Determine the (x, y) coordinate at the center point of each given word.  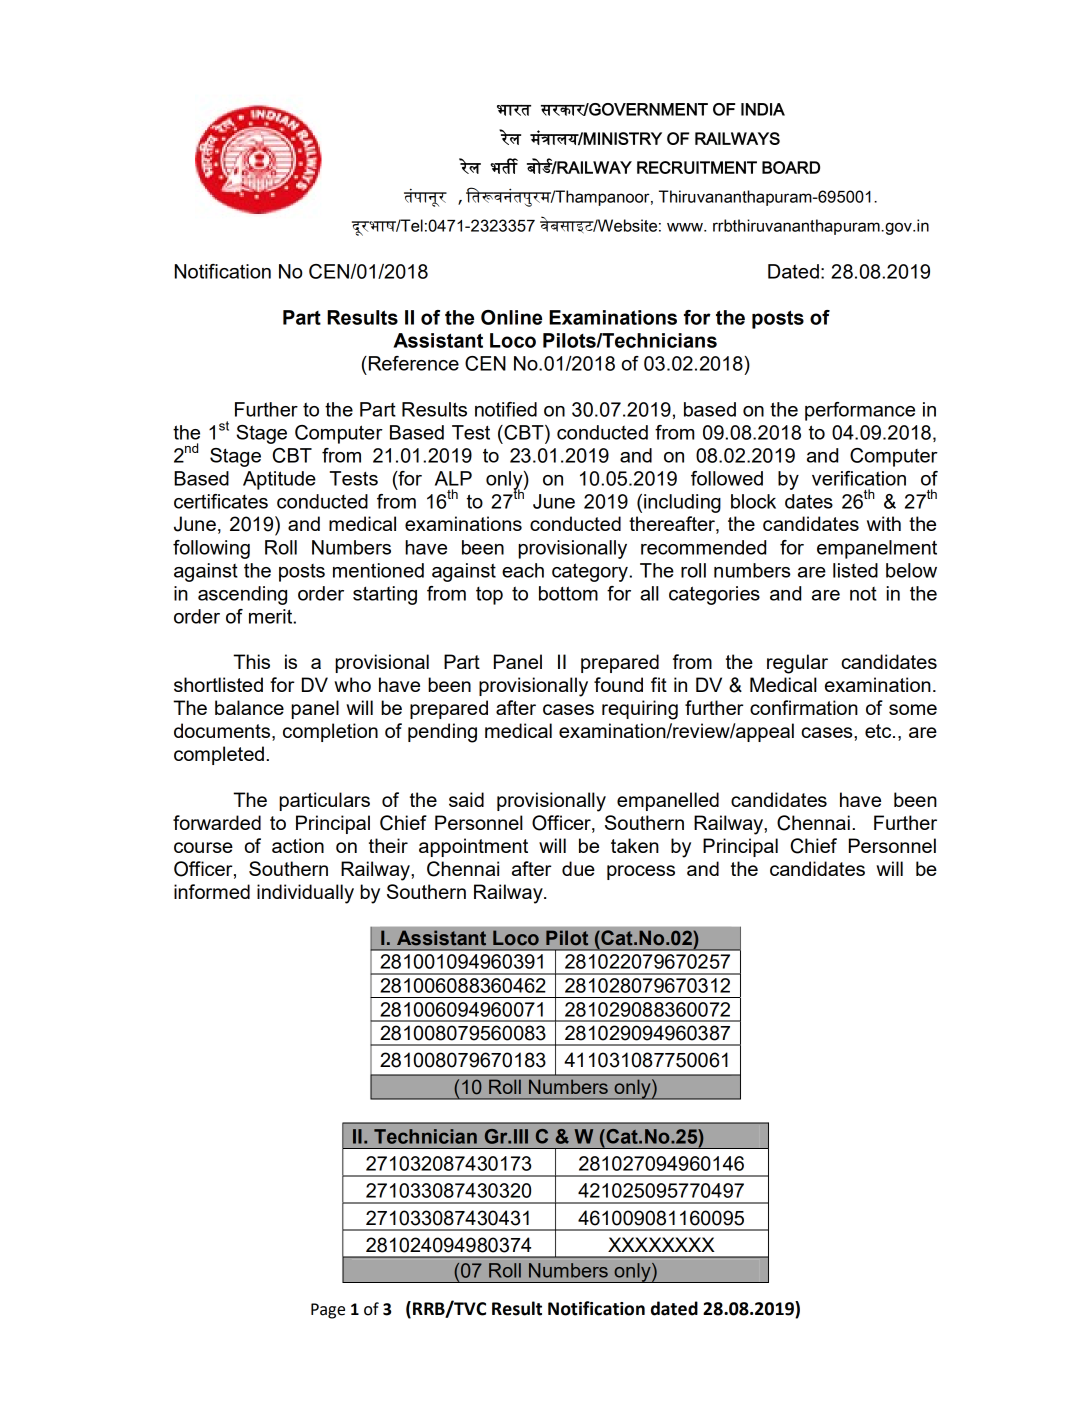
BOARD (791, 167)
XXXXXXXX (661, 1244)
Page (328, 1311)
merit (272, 616)
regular (797, 664)
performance (860, 411)
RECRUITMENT (697, 167)
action (298, 845)
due (578, 868)
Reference (412, 363)
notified (506, 409)
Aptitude (279, 480)
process (641, 872)
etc (879, 731)
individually (305, 894)
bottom (568, 593)
